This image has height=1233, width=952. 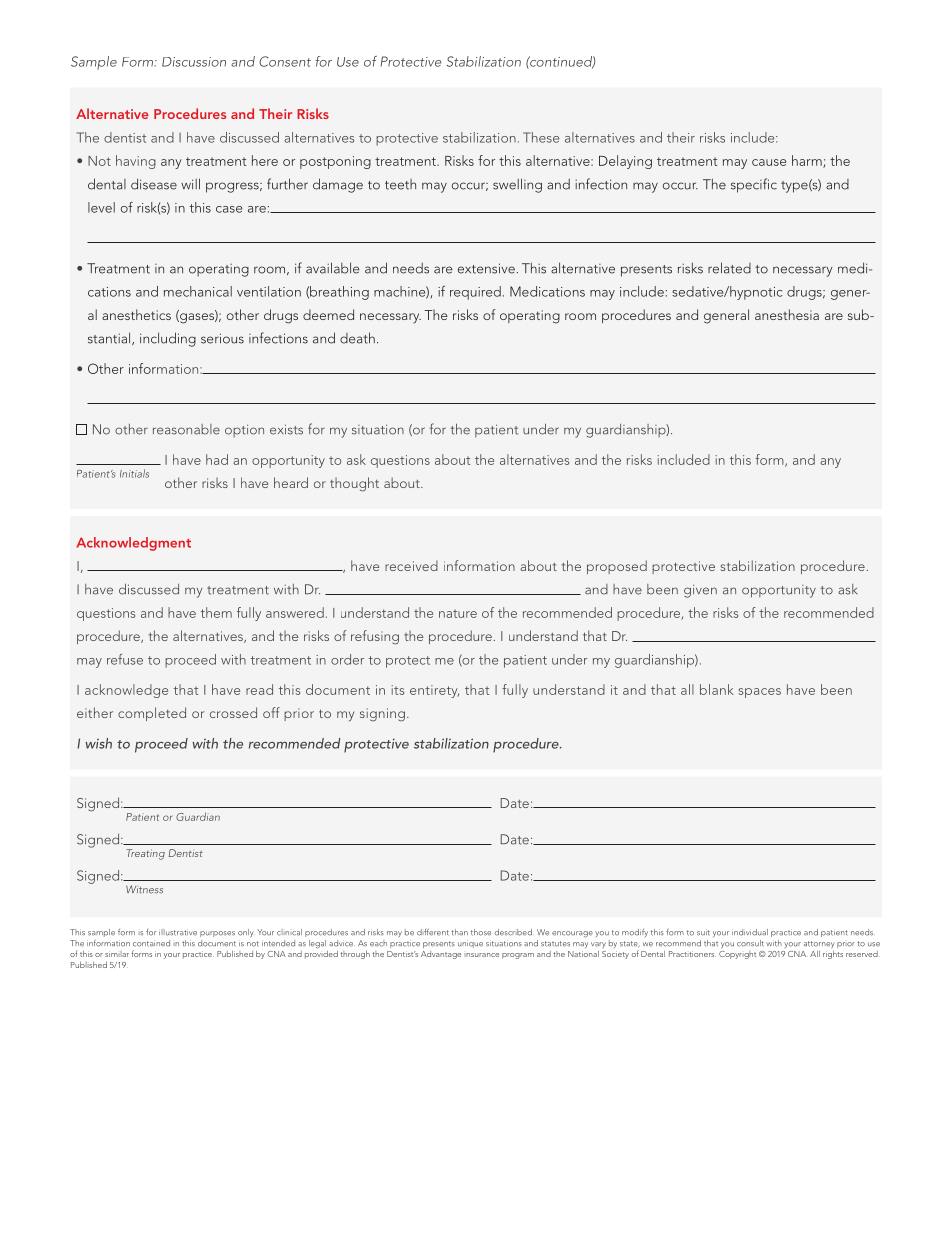 What do you see at coordinates (481, 932) in the image?
I see `those` at bounding box center [481, 932].
